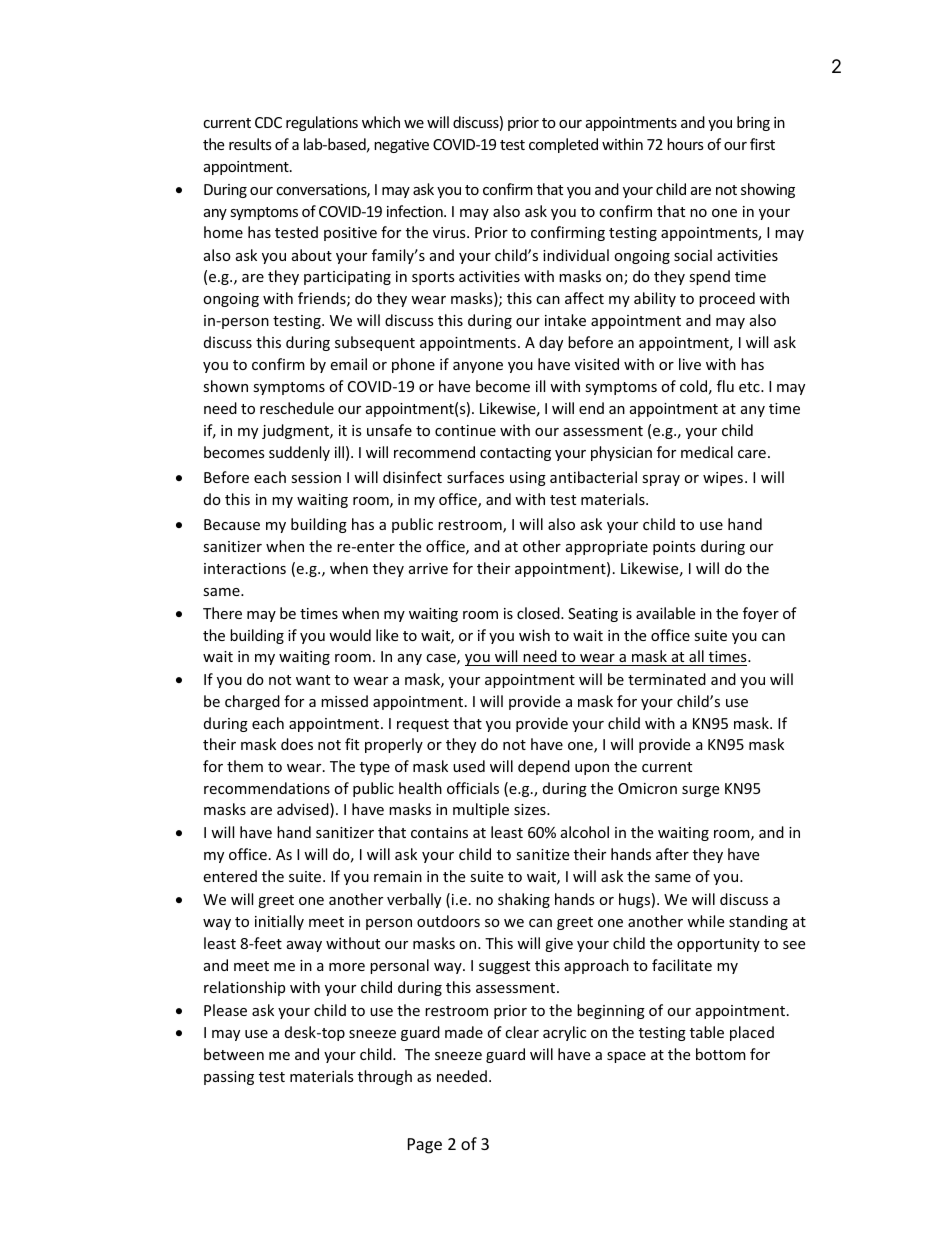 Image resolution: width=952 pixels, height=1233 pixels. I want to click on first, so click(762, 144).
